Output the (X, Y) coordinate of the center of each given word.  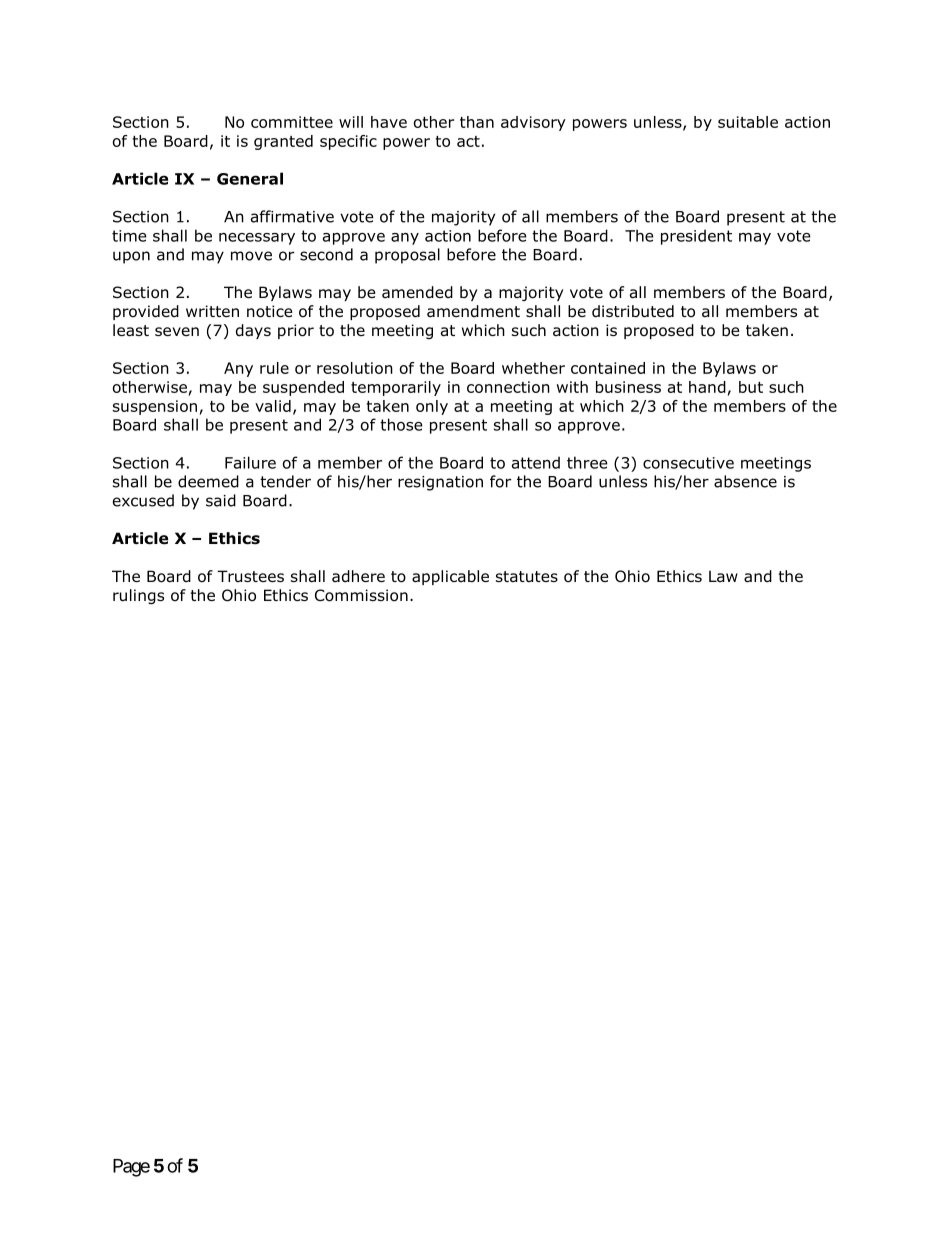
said (221, 500)
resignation (440, 483)
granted (283, 142)
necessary (257, 239)
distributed (633, 311)
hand (707, 387)
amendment (473, 311)
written (212, 311)
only (432, 407)
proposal (407, 256)
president (696, 237)
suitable (748, 122)
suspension (155, 407)
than (477, 122)
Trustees (250, 576)
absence (745, 481)
